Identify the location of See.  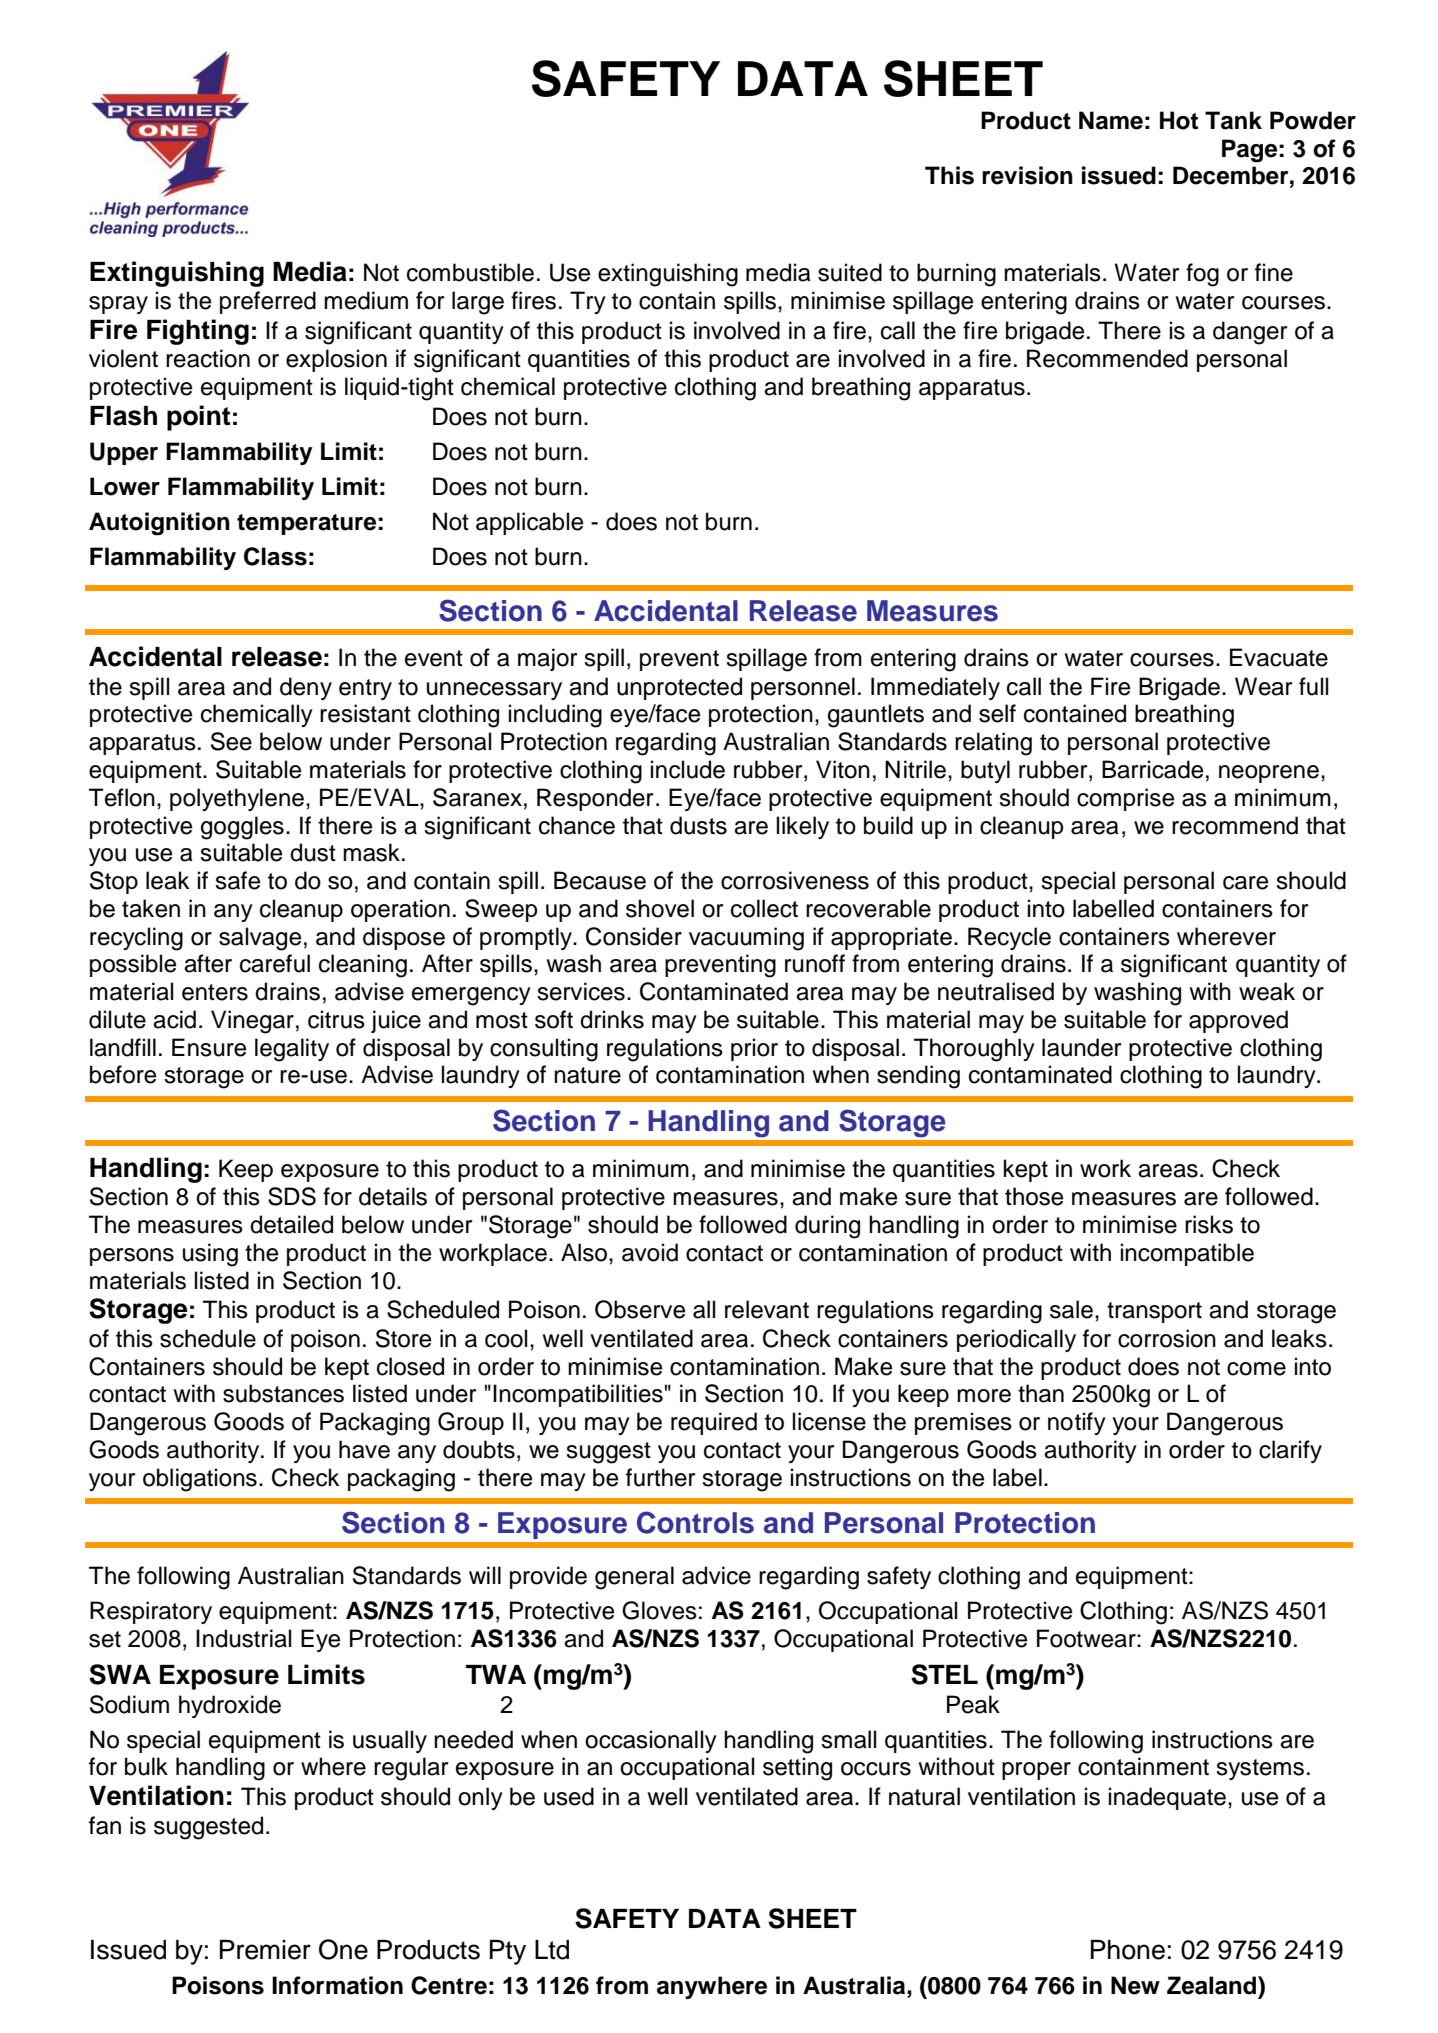
(231, 741).
